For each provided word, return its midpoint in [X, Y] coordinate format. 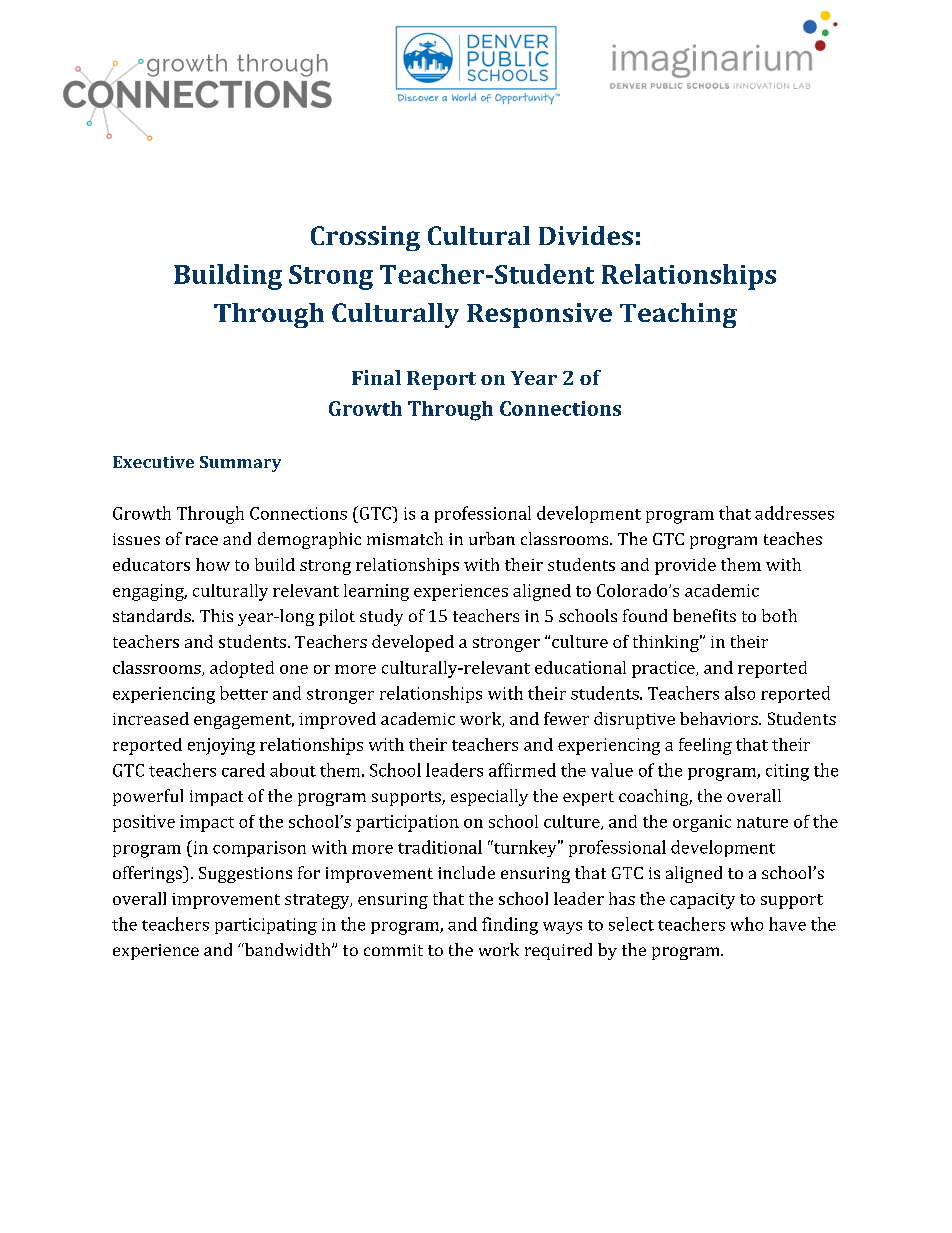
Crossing [365, 238]
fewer [566, 718]
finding [510, 926]
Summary [240, 464]
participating [266, 926]
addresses [794, 513]
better [244, 693]
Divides [586, 235]
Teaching [678, 315]
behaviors [719, 718]
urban [492, 538]
